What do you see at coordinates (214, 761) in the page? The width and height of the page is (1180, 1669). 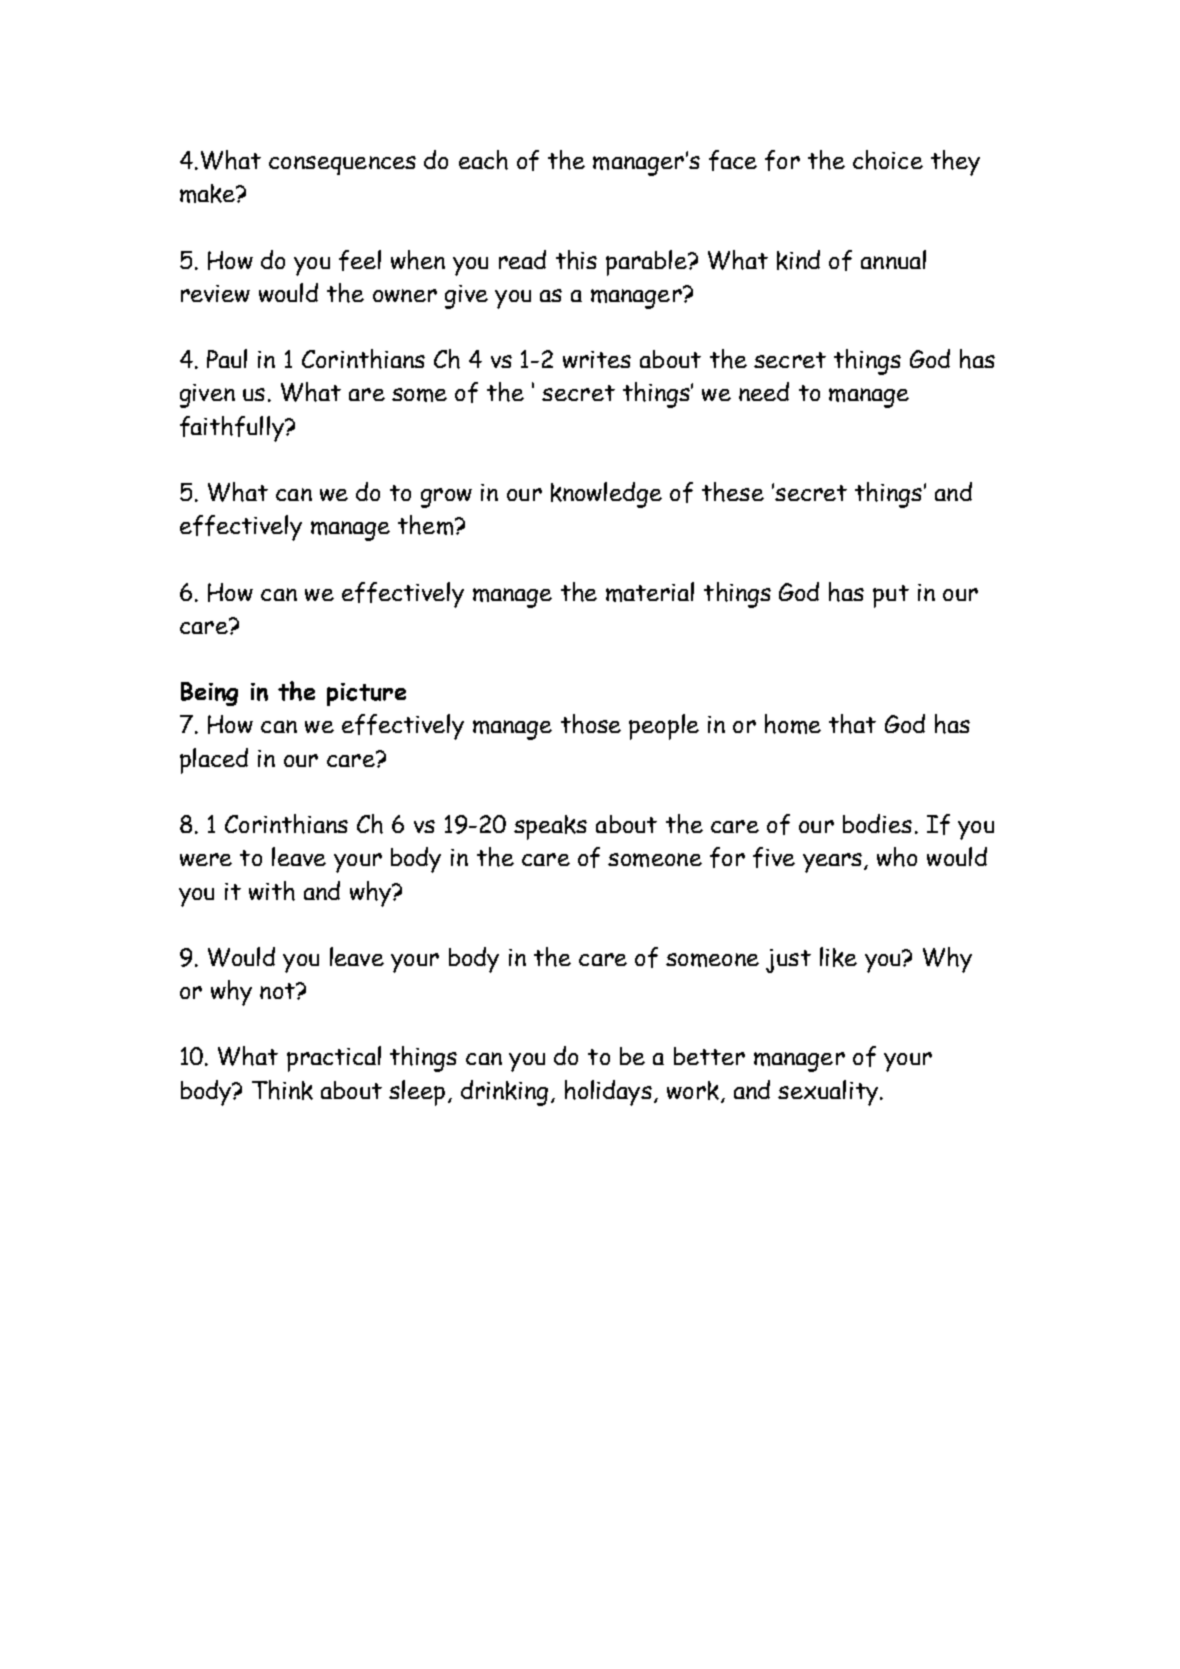 I see `placed` at bounding box center [214, 761].
